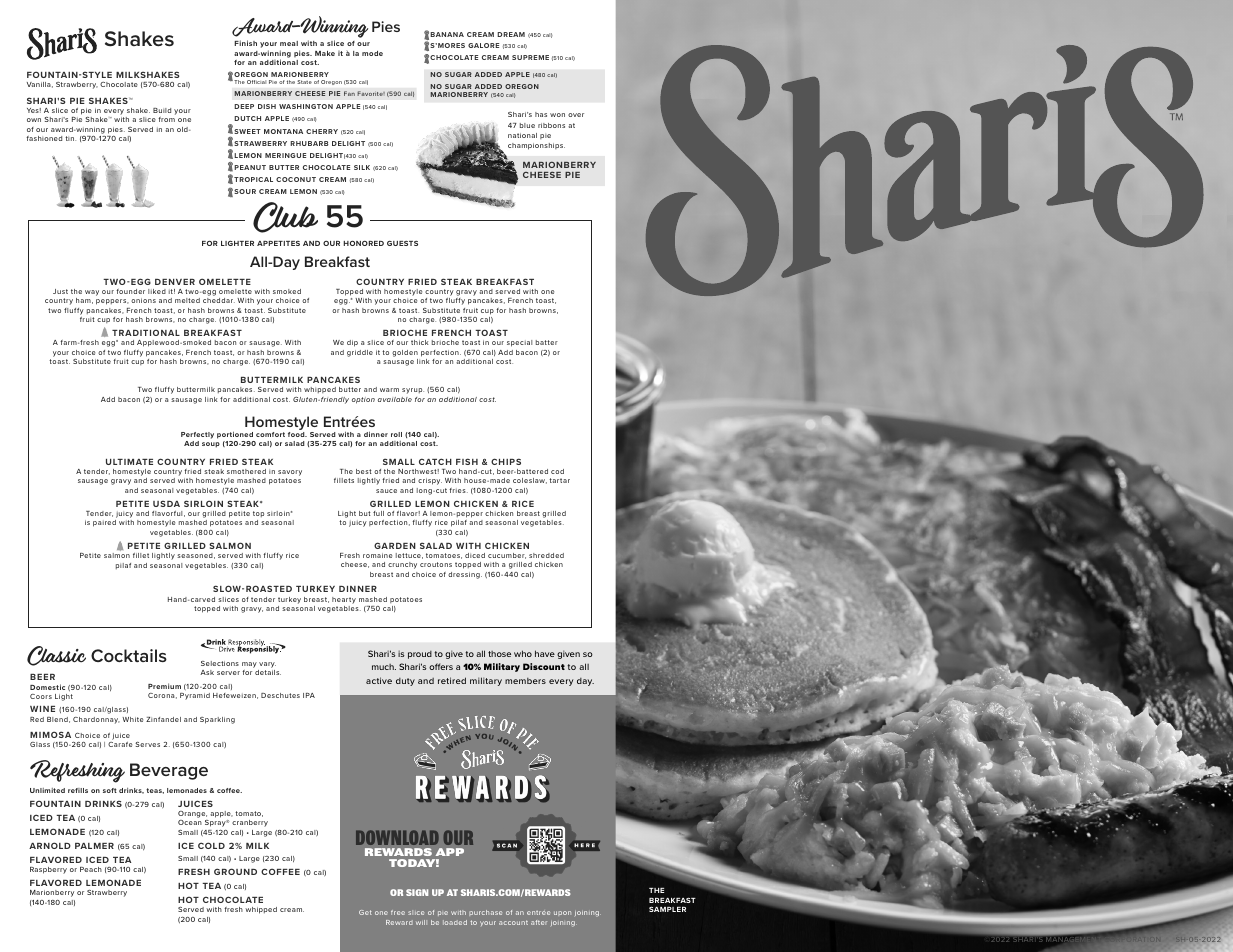 This document has width=1233, height=952. I want to click on tartar, so click(559, 480).
